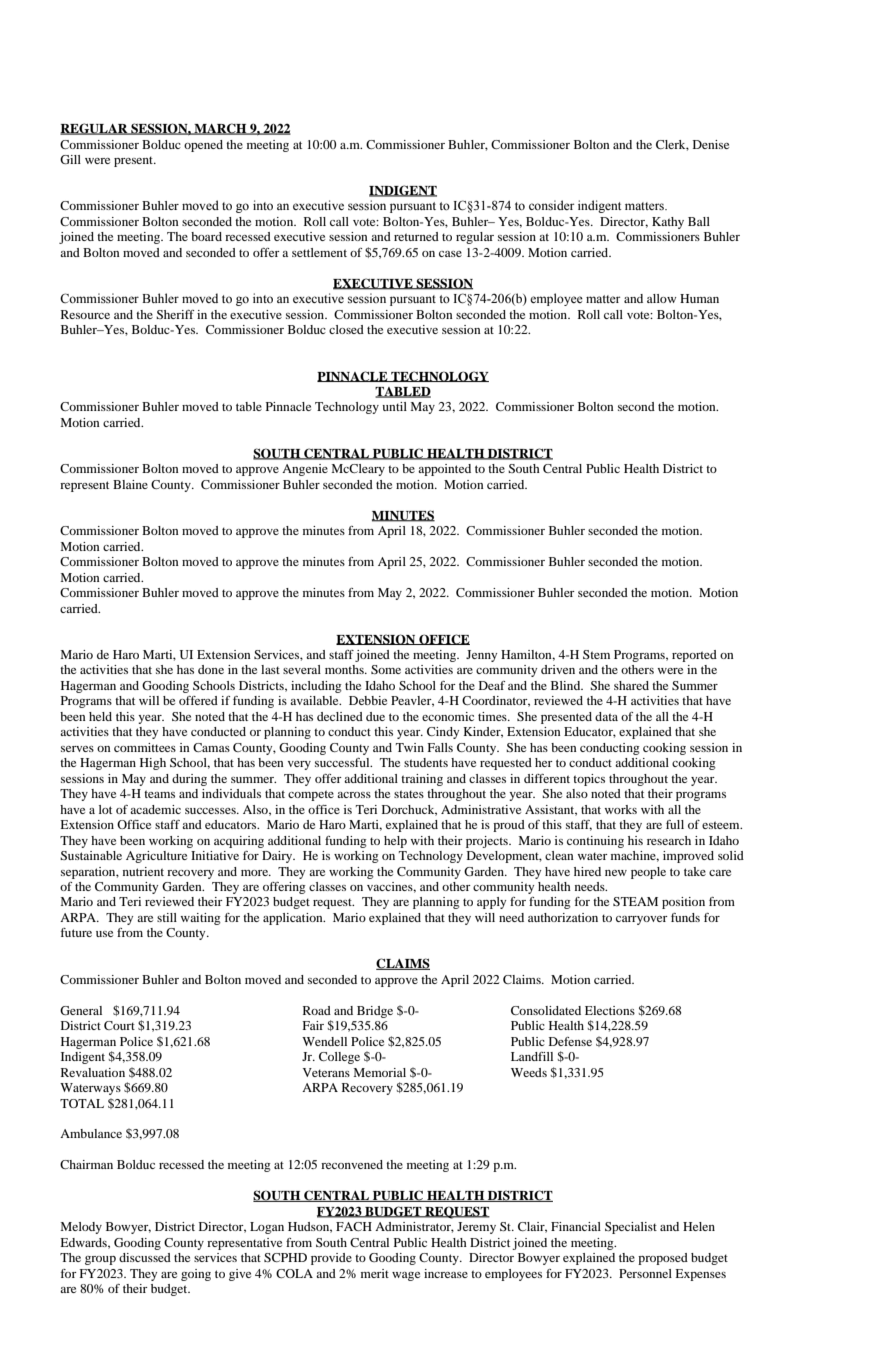 Image resolution: width=887 pixels, height=1372 pixels. What do you see at coordinates (203, 146) in the document?
I see `opened` at bounding box center [203, 146].
